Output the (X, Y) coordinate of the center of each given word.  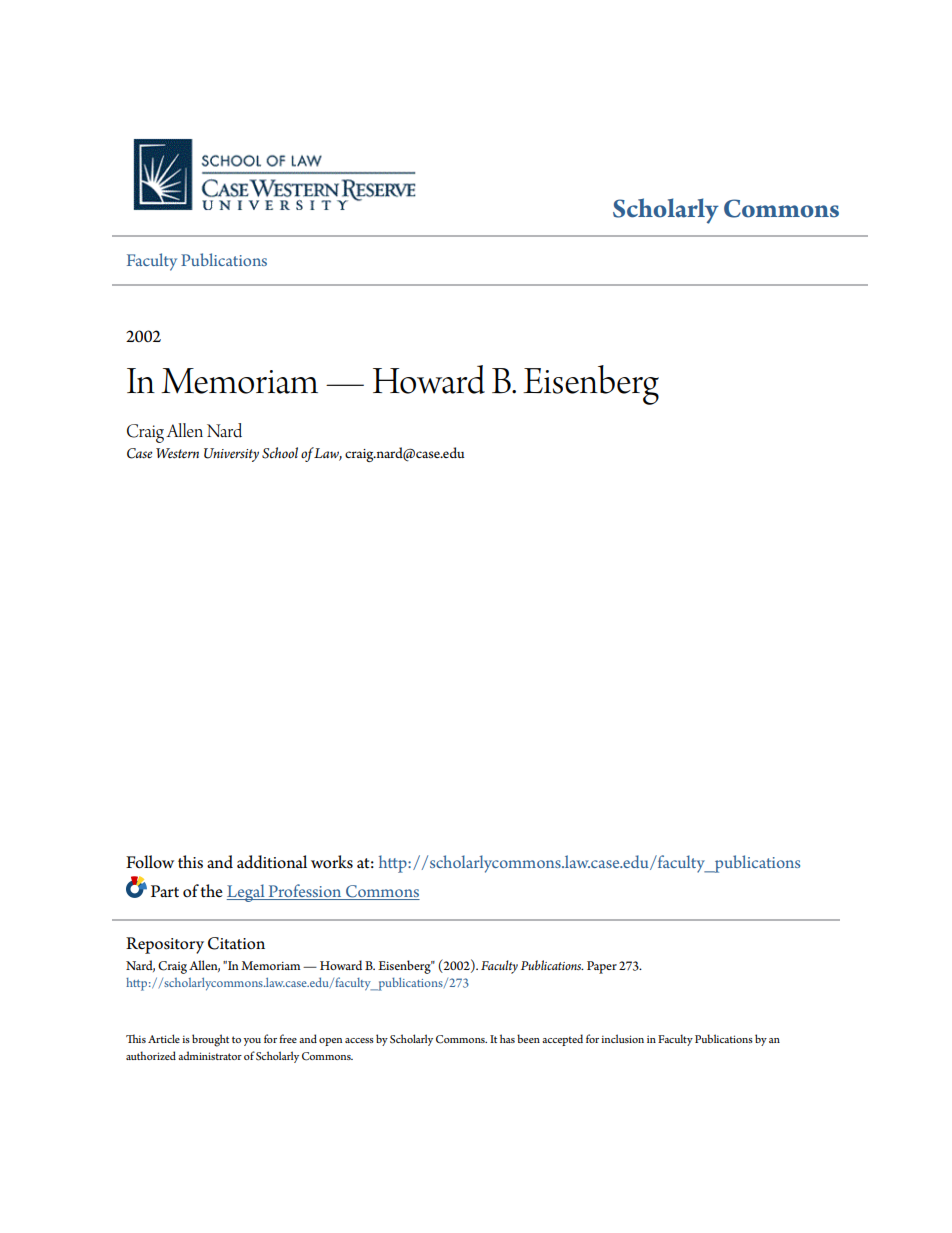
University (231, 455)
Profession (305, 892)
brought (210, 1040)
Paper (602, 967)
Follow (150, 862)
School (280, 453)
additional (272, 862)
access (359, 1040)
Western (177, 453)
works (332, 862)
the (212, 891)
